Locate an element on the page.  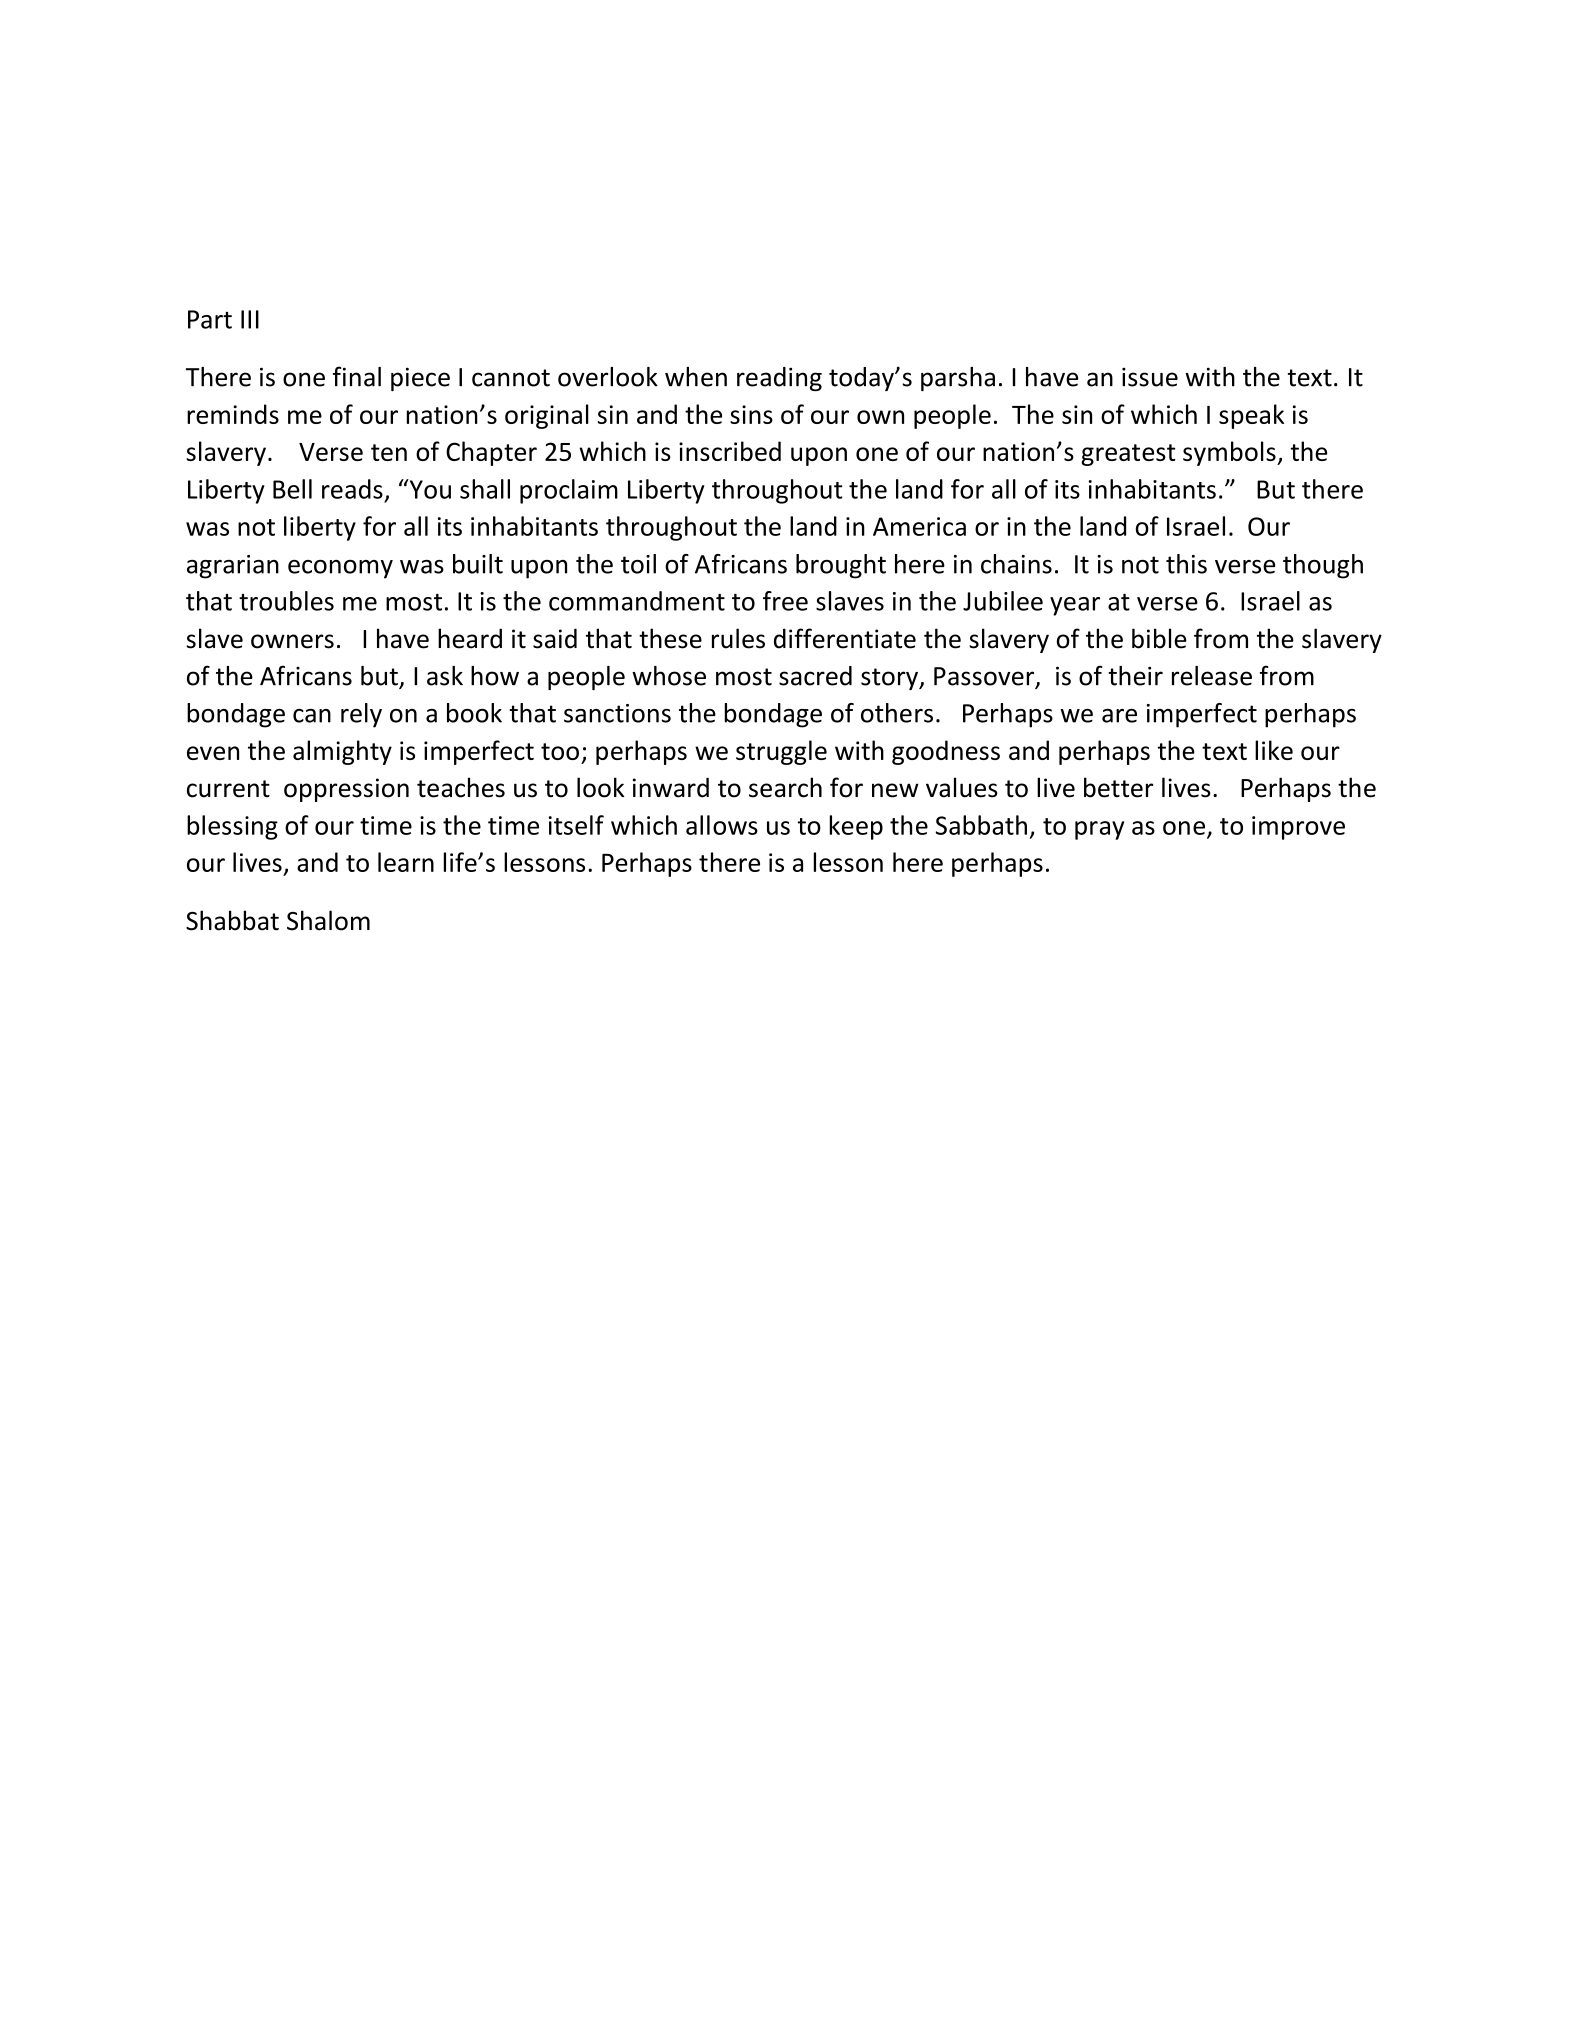
Shalom is located at coordinates (328, 920).
